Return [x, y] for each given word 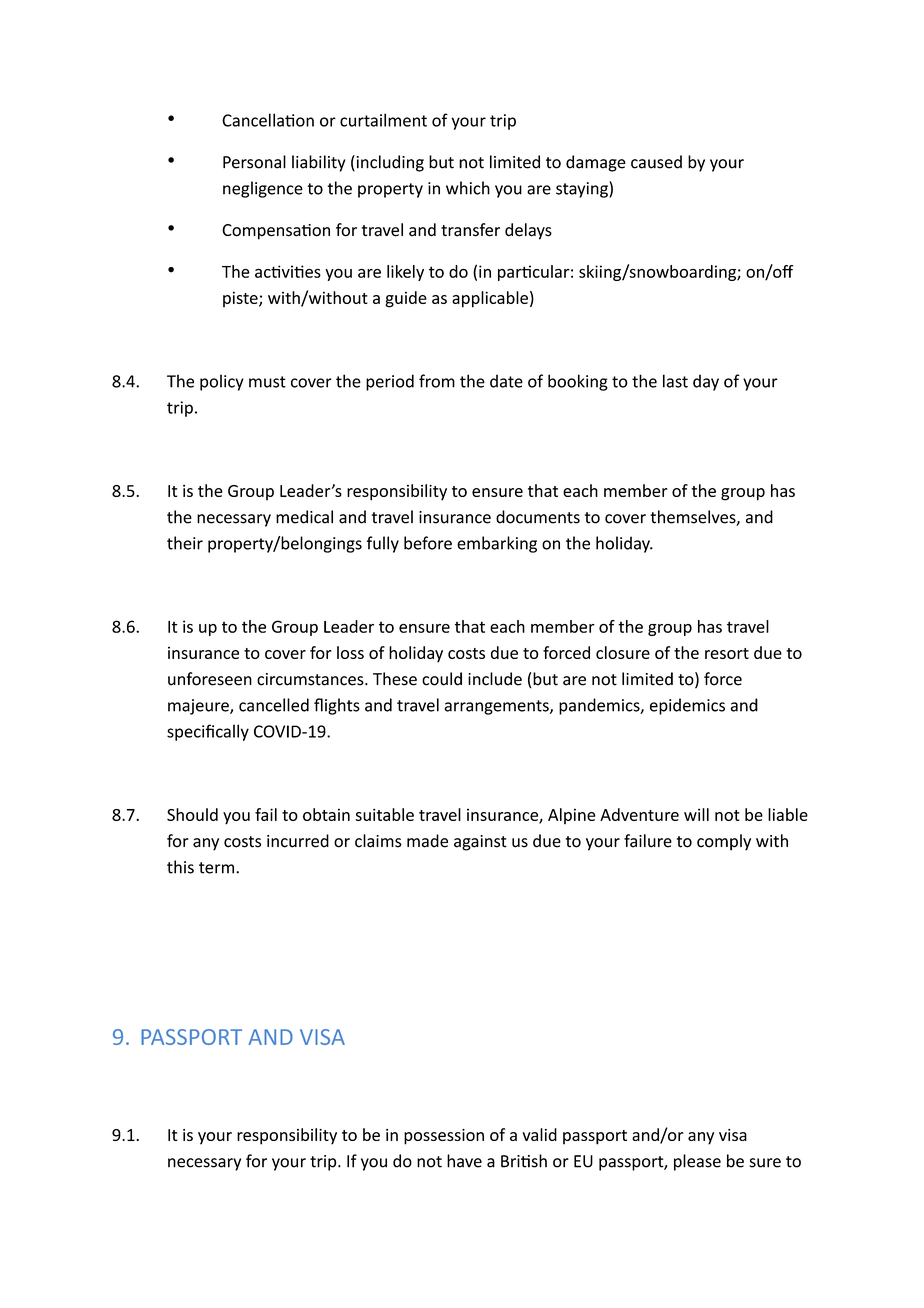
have [464, 1161]
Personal [254, 162]
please [697, 1162]
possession [444, 1137]
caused [656, 162]
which [468, 188]
